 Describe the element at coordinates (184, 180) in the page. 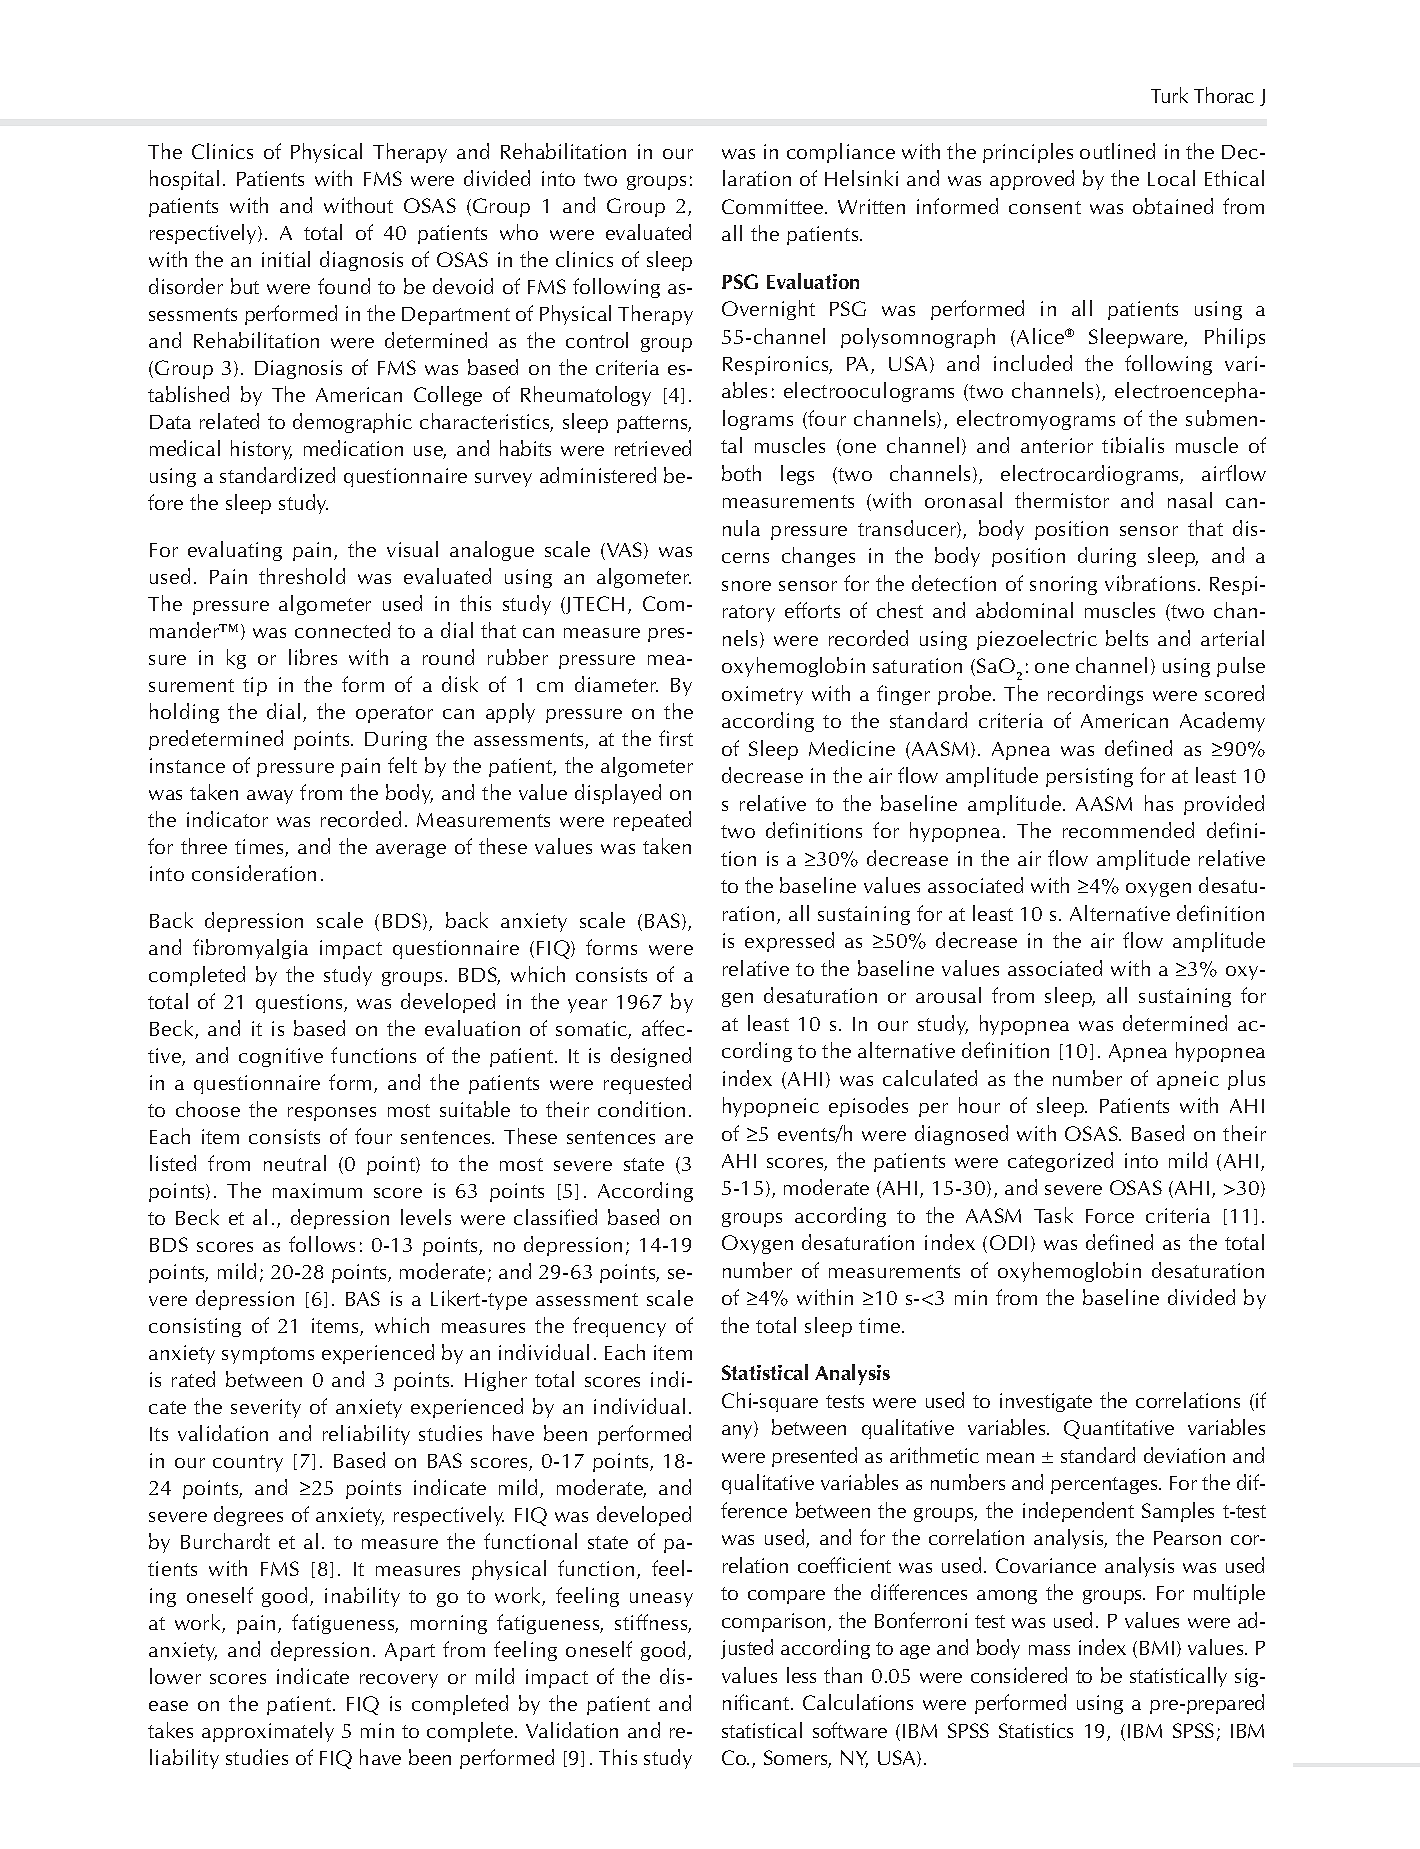

I see `hospital` at that location.
